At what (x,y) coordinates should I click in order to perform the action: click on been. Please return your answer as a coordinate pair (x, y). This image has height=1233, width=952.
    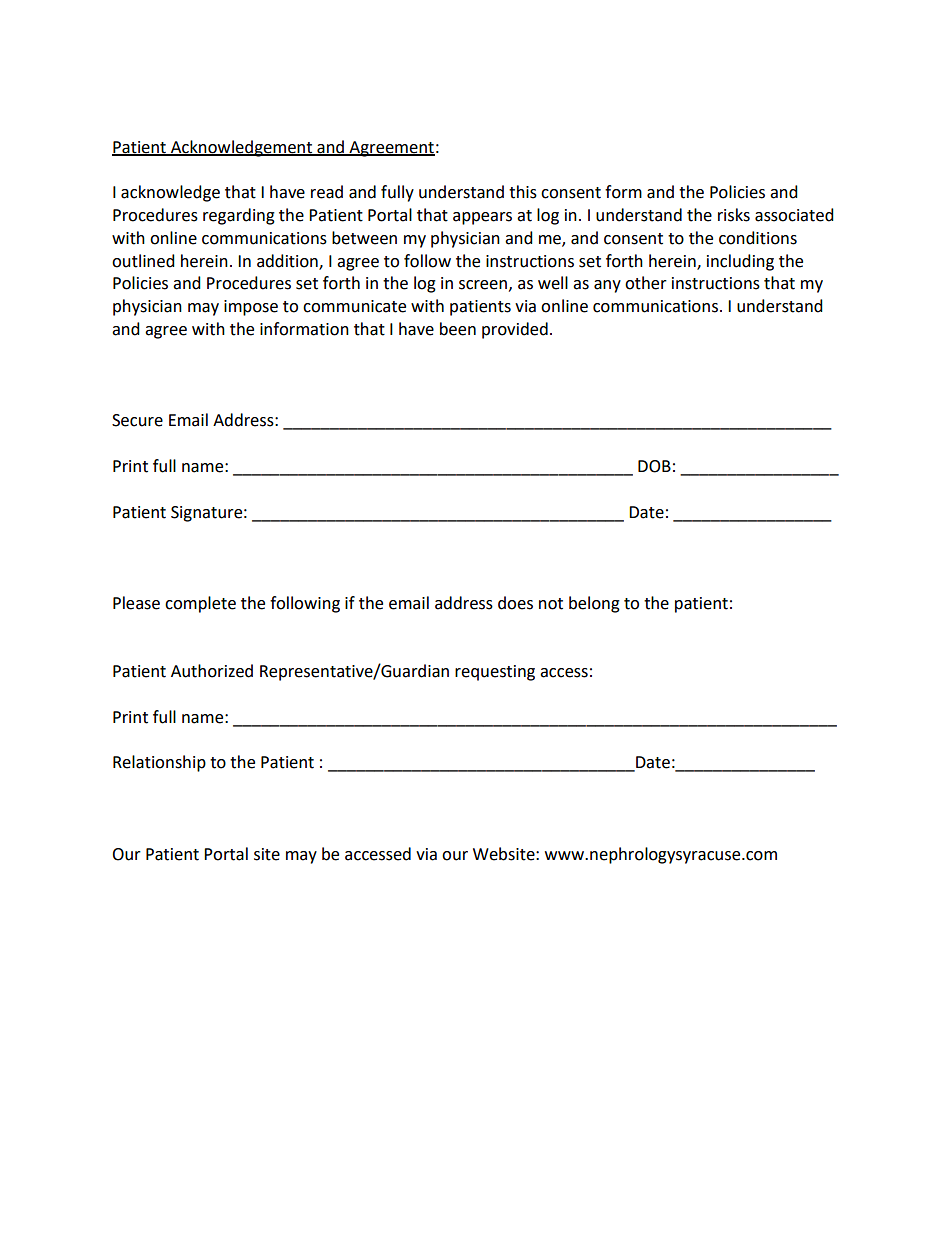
    Looking at the image, I should click on (458, 329).
